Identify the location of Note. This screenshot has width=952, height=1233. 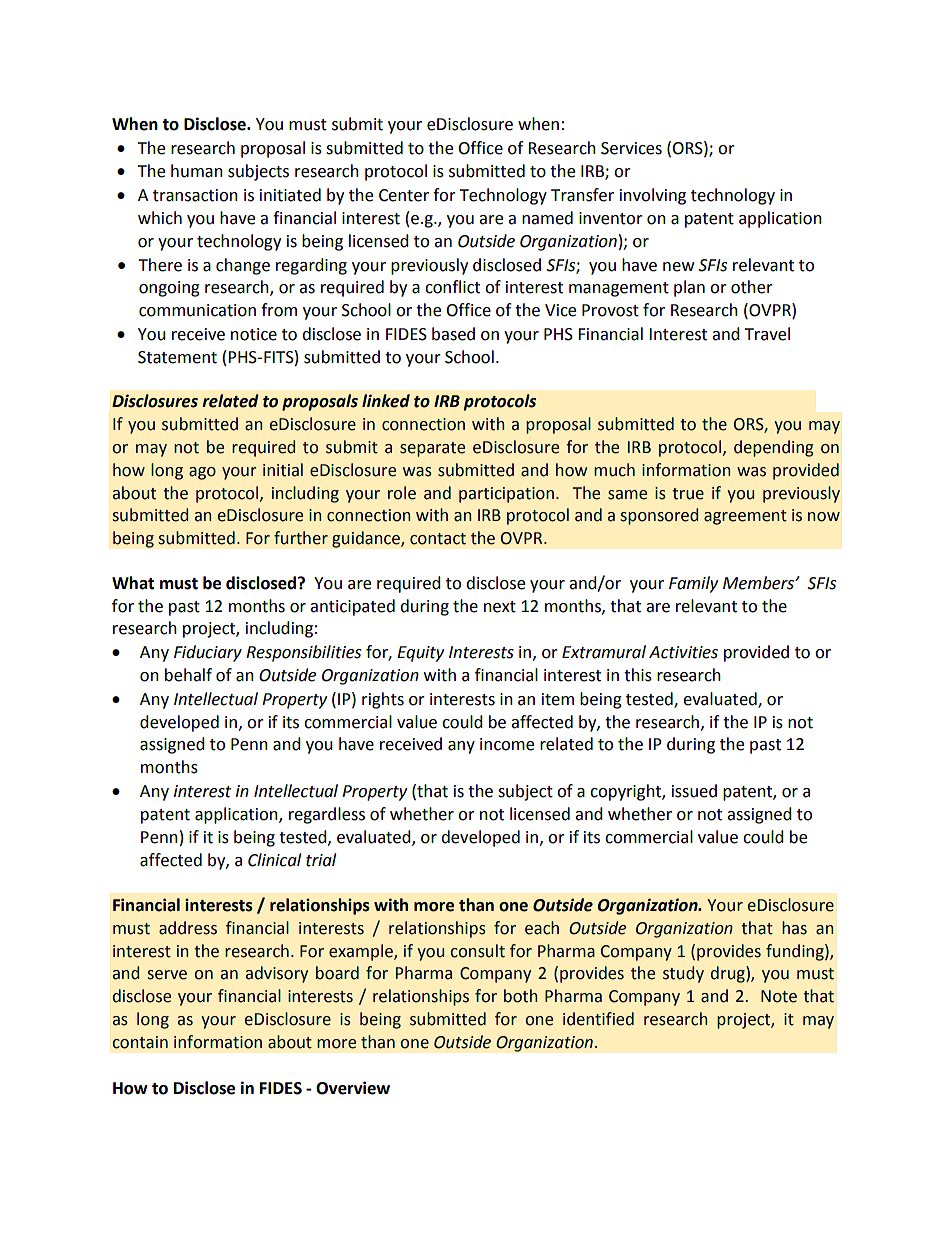
(779, 996).
